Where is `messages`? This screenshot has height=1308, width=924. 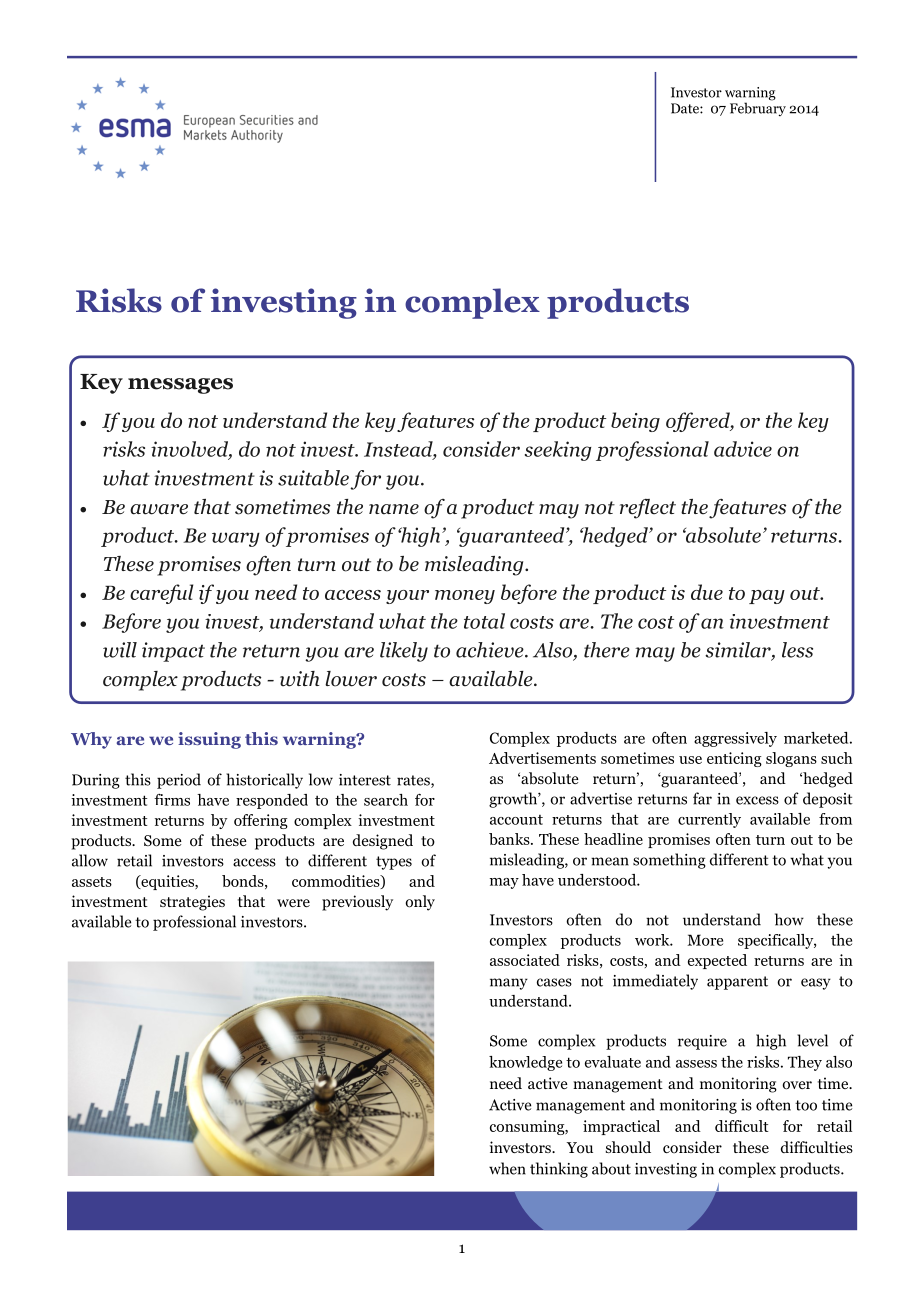
messages is located at coordinates (180, 386).
